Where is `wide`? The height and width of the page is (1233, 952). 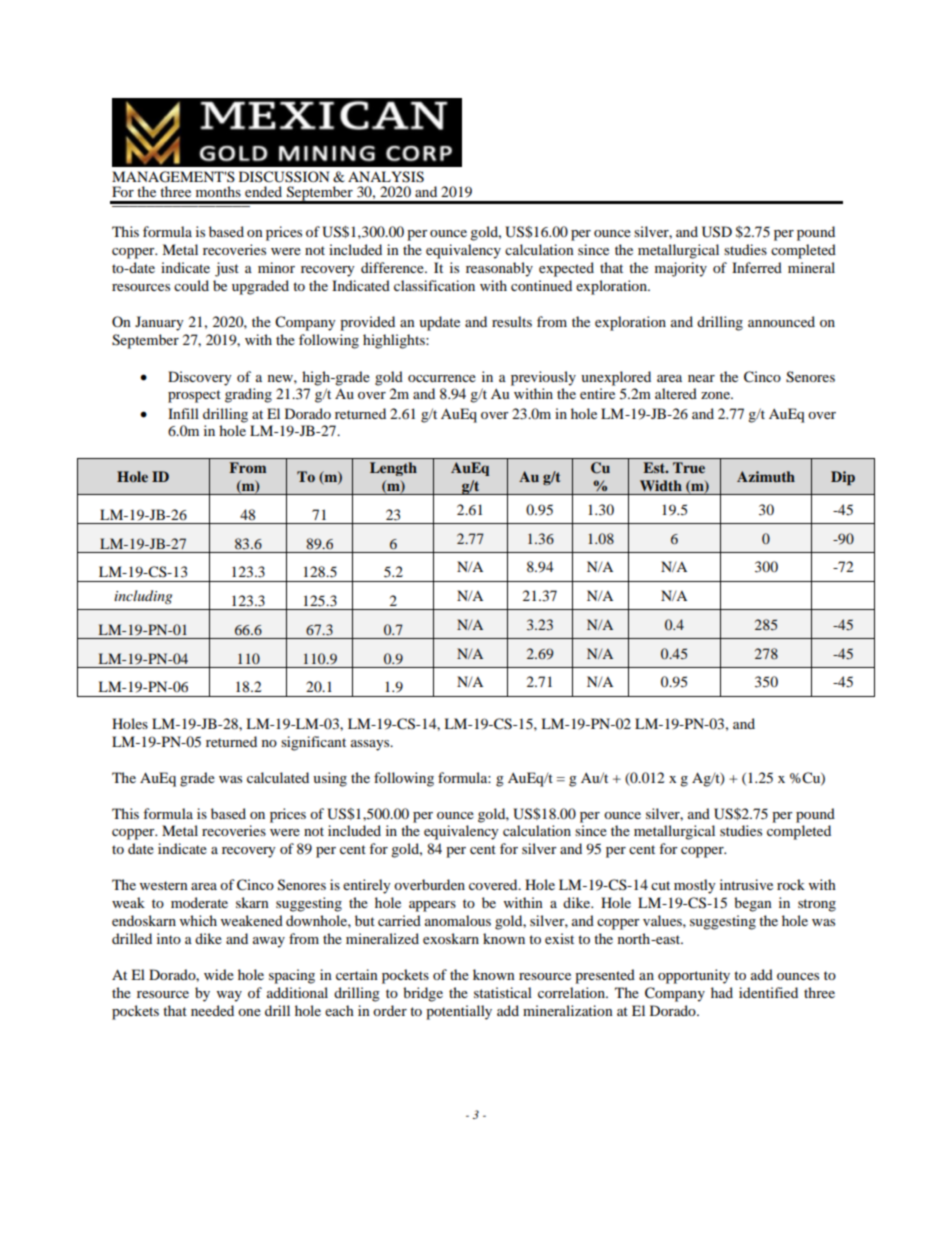 wide is located at coordinates (219, 974).
